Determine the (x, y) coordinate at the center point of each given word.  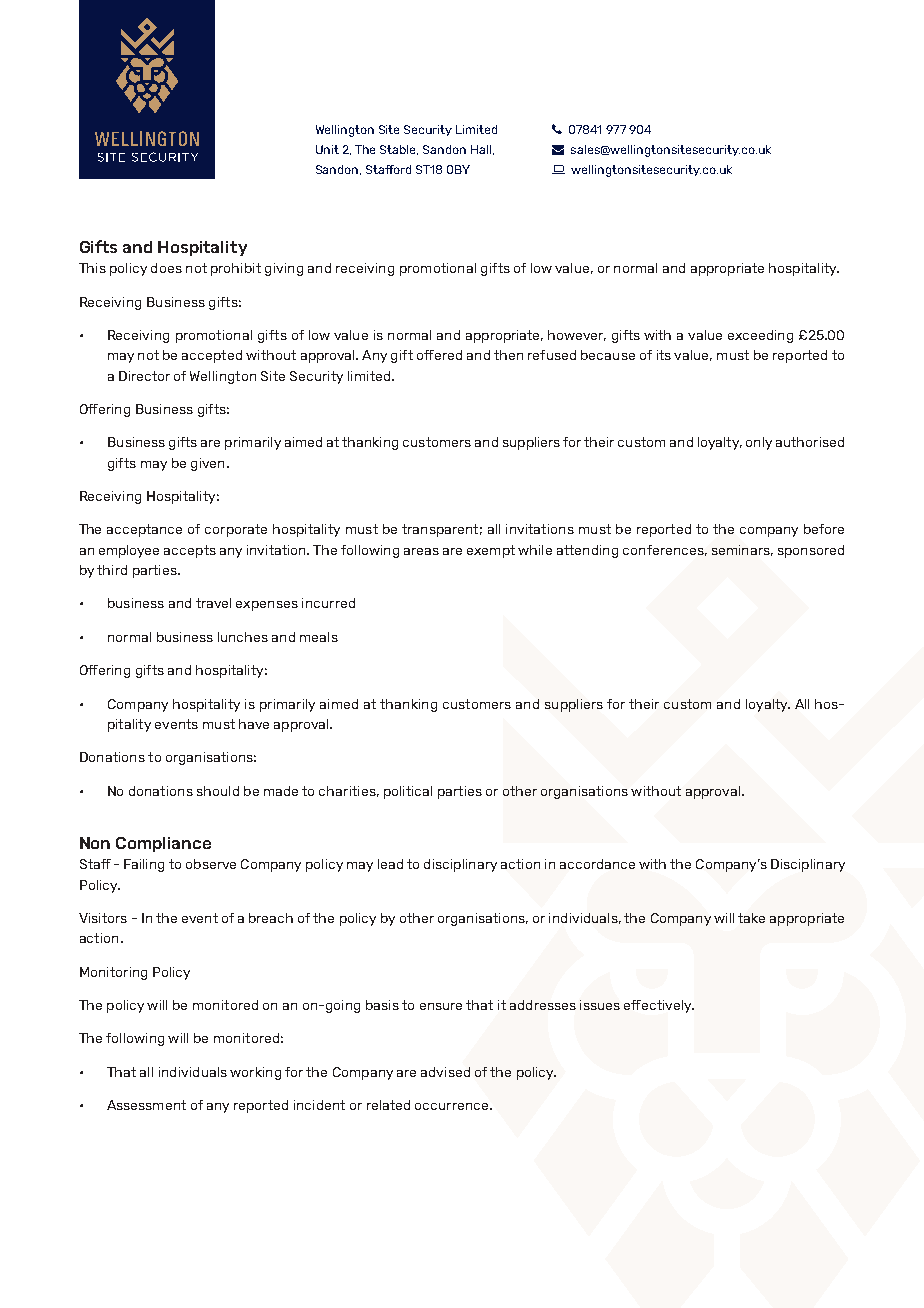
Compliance (163, 844)
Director (144, 376)
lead (390, 864)
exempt (491, 551)
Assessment (146, 1105)
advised (445, 1072)
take (751, 918)
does (166, 268)
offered (439, 355)
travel (213, 603)
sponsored (811, 551)
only (759, 443)
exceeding (760, 336)
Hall (481, 149)
